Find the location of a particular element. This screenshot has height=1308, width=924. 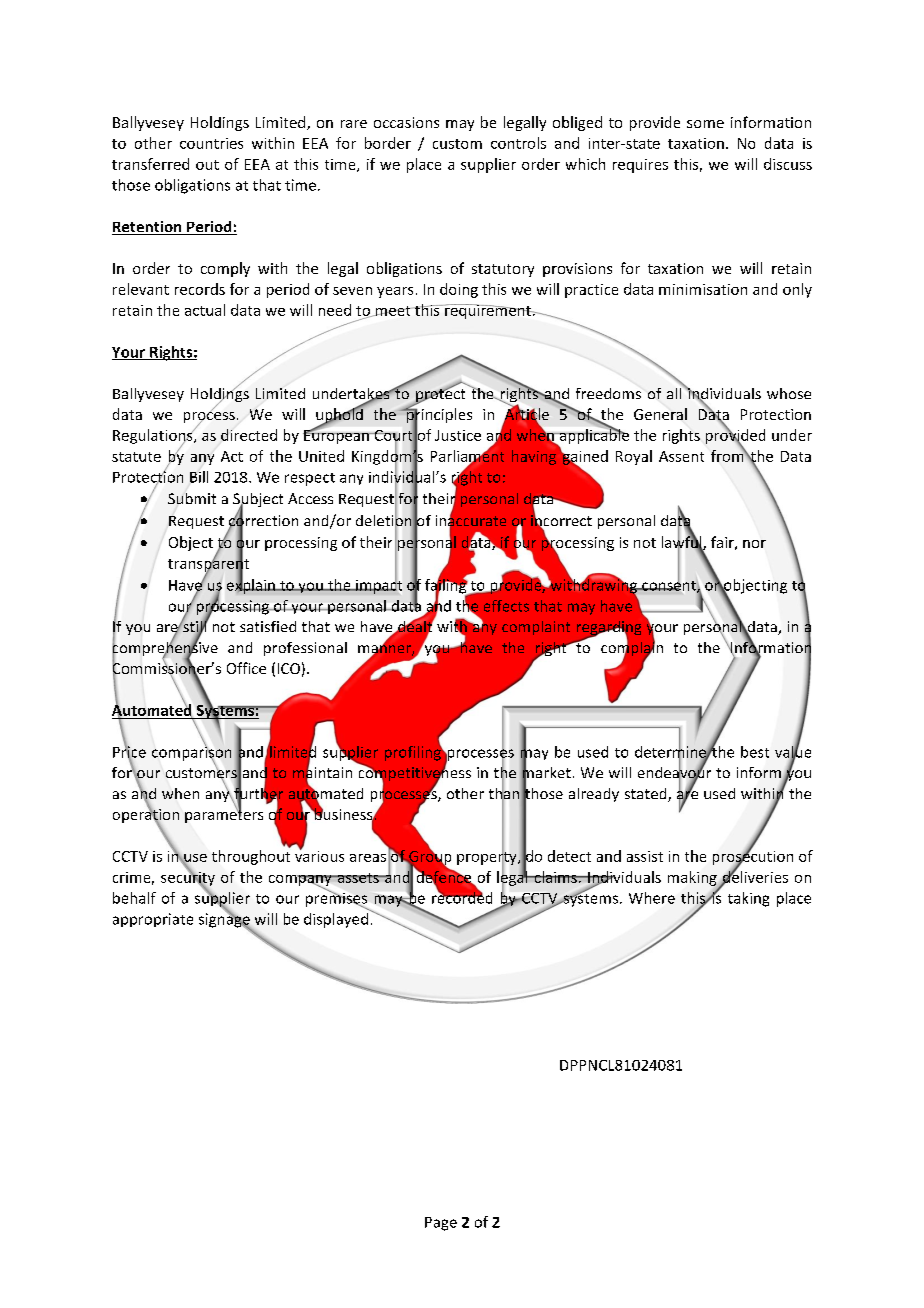

Where is located at coordinates (652, 898).
